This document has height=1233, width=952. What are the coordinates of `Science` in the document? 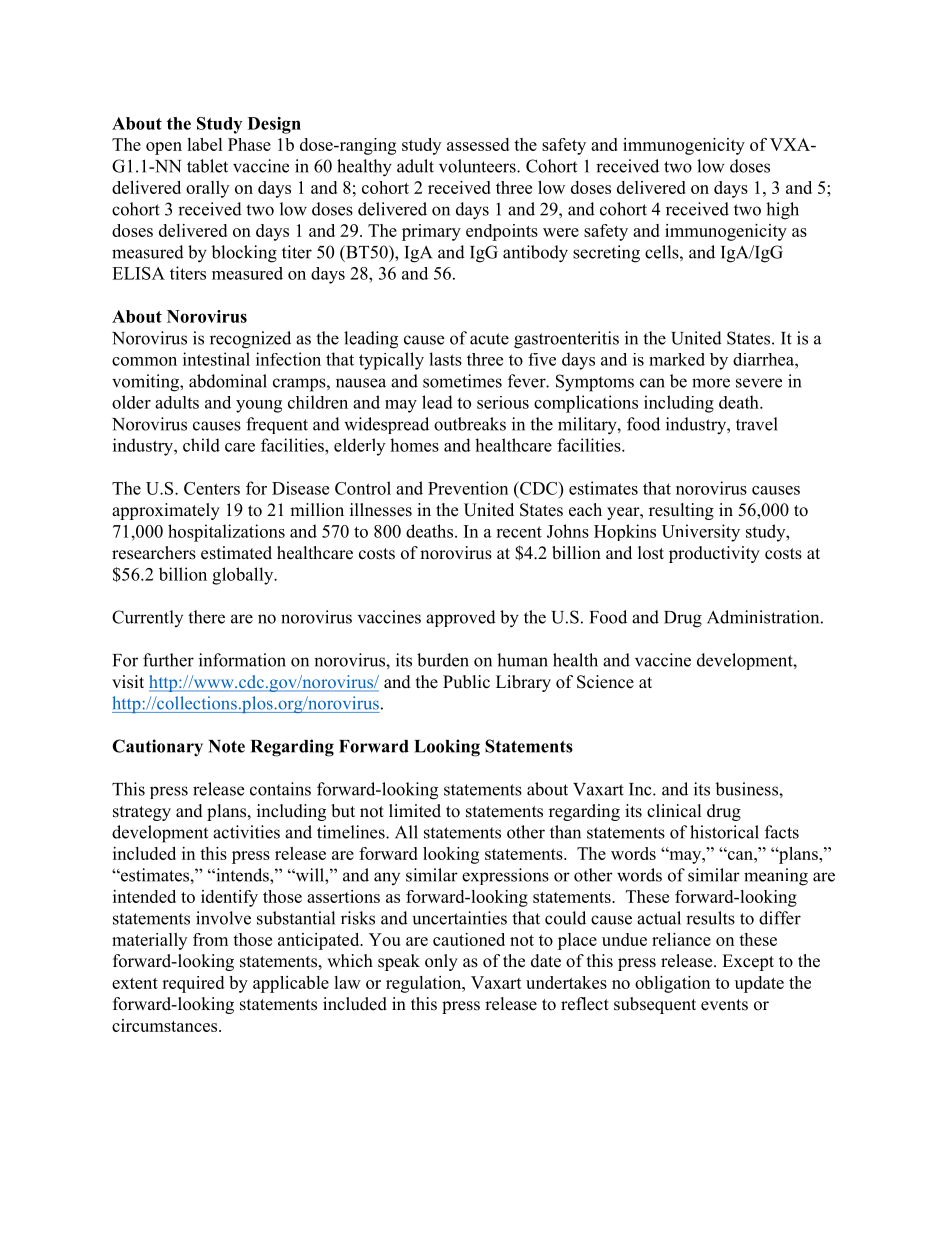 It's located at (605, 682).
